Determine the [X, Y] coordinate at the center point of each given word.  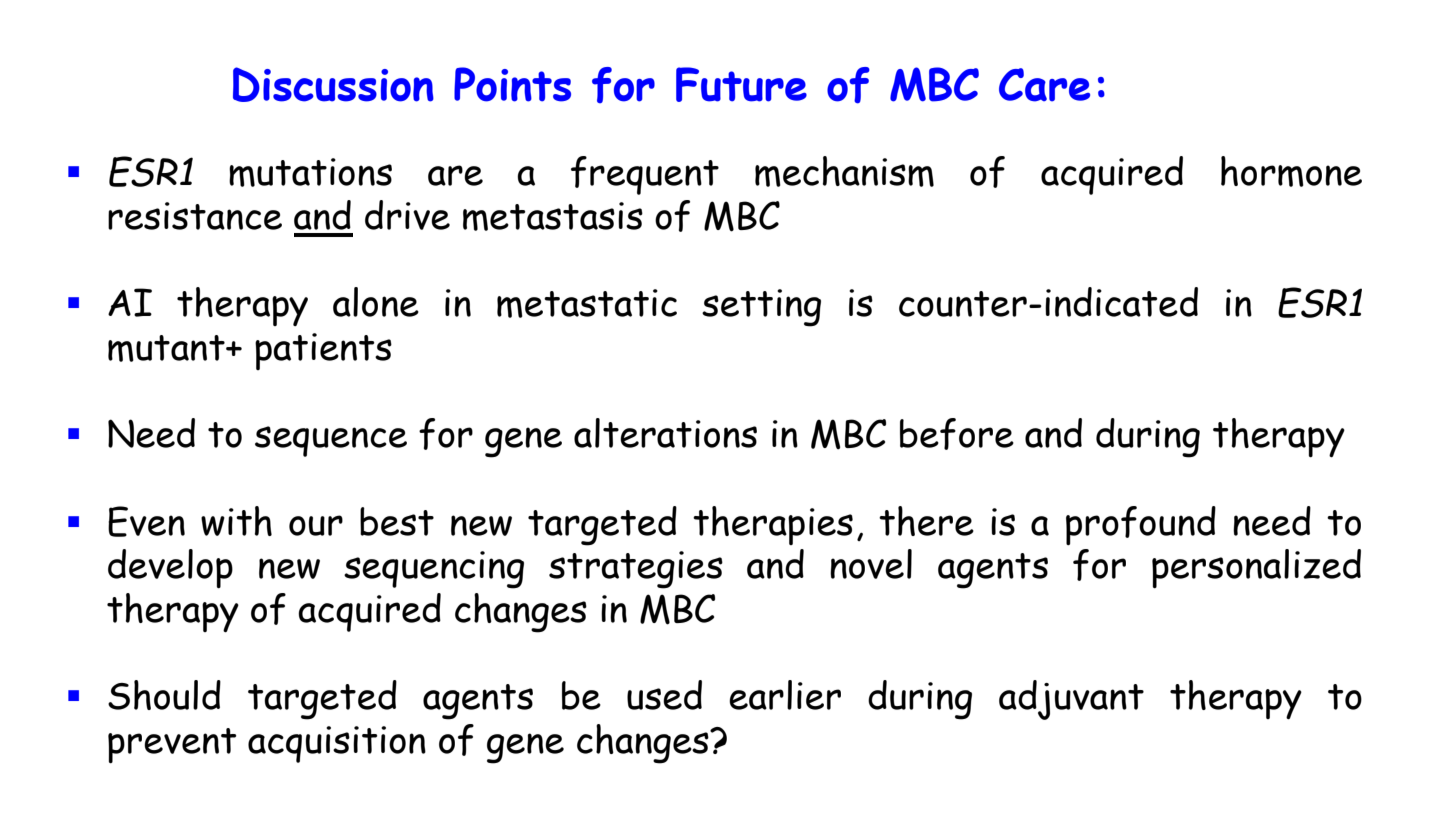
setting [761, 308]
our [316, 525]
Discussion [333, 84]
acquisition [337, 744]
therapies [773, 525]
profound [1141, 525]
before [957, 434]
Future [741, 84]
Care [1044, 85]
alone [376, 302]
